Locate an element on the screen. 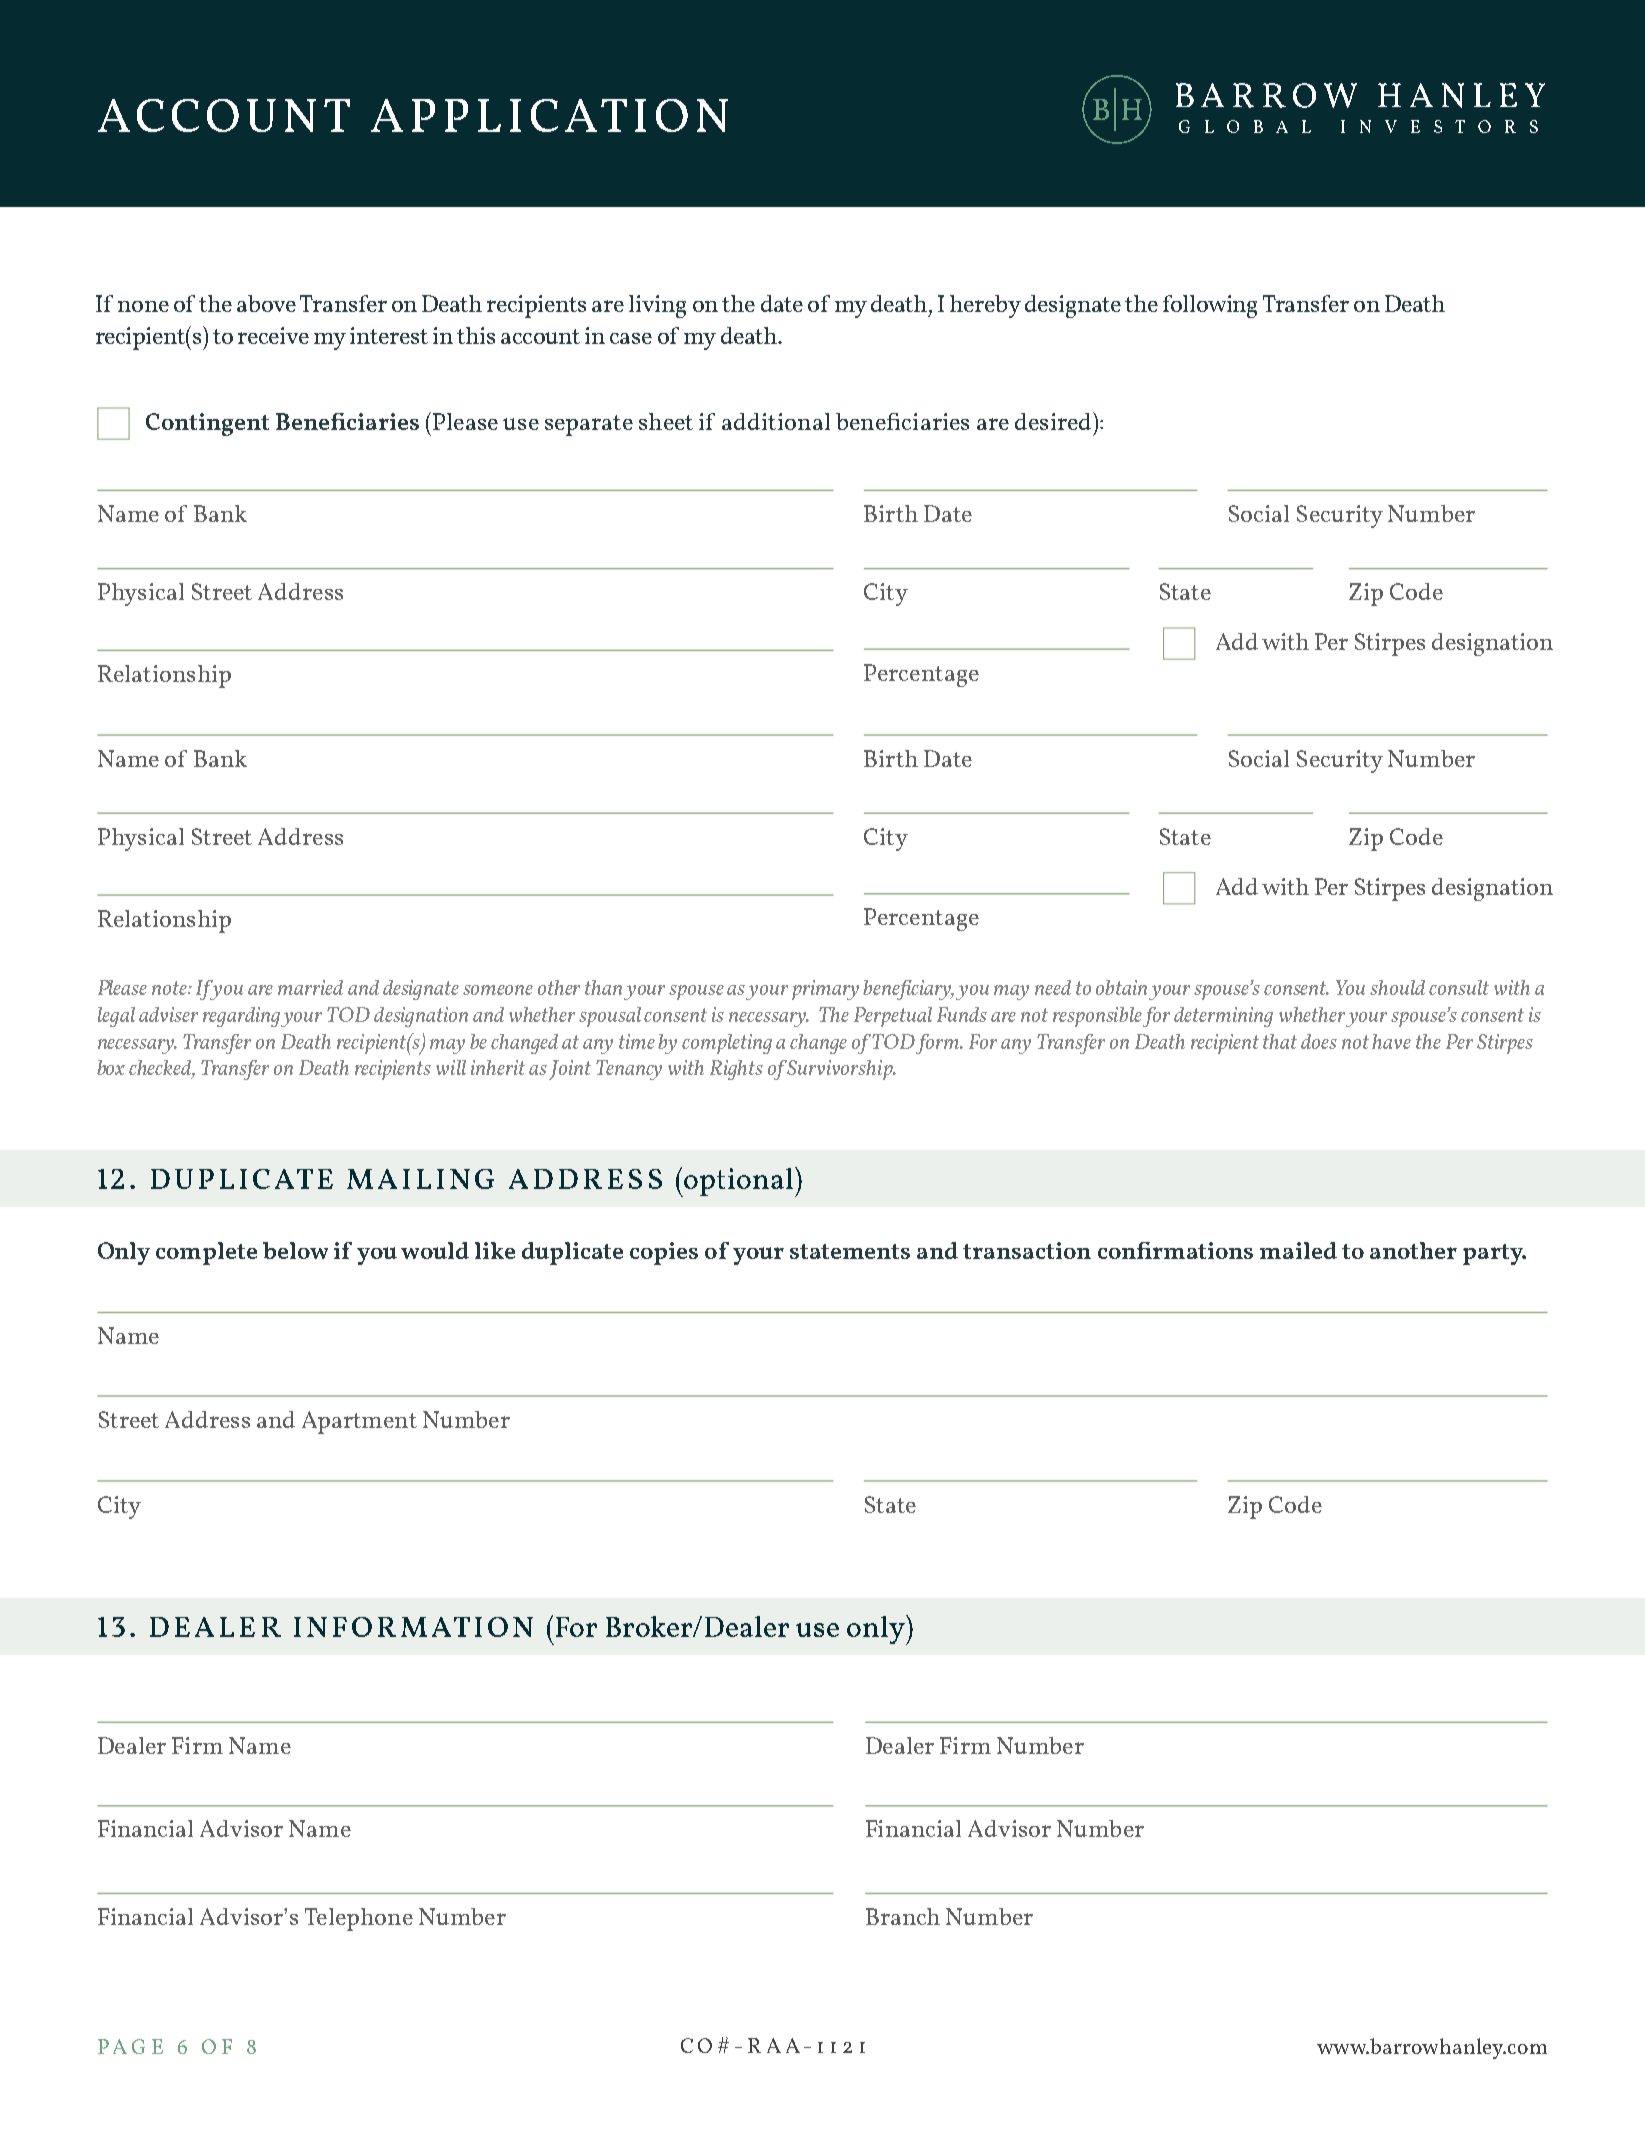  receive is located at coordinates (273, 335).
